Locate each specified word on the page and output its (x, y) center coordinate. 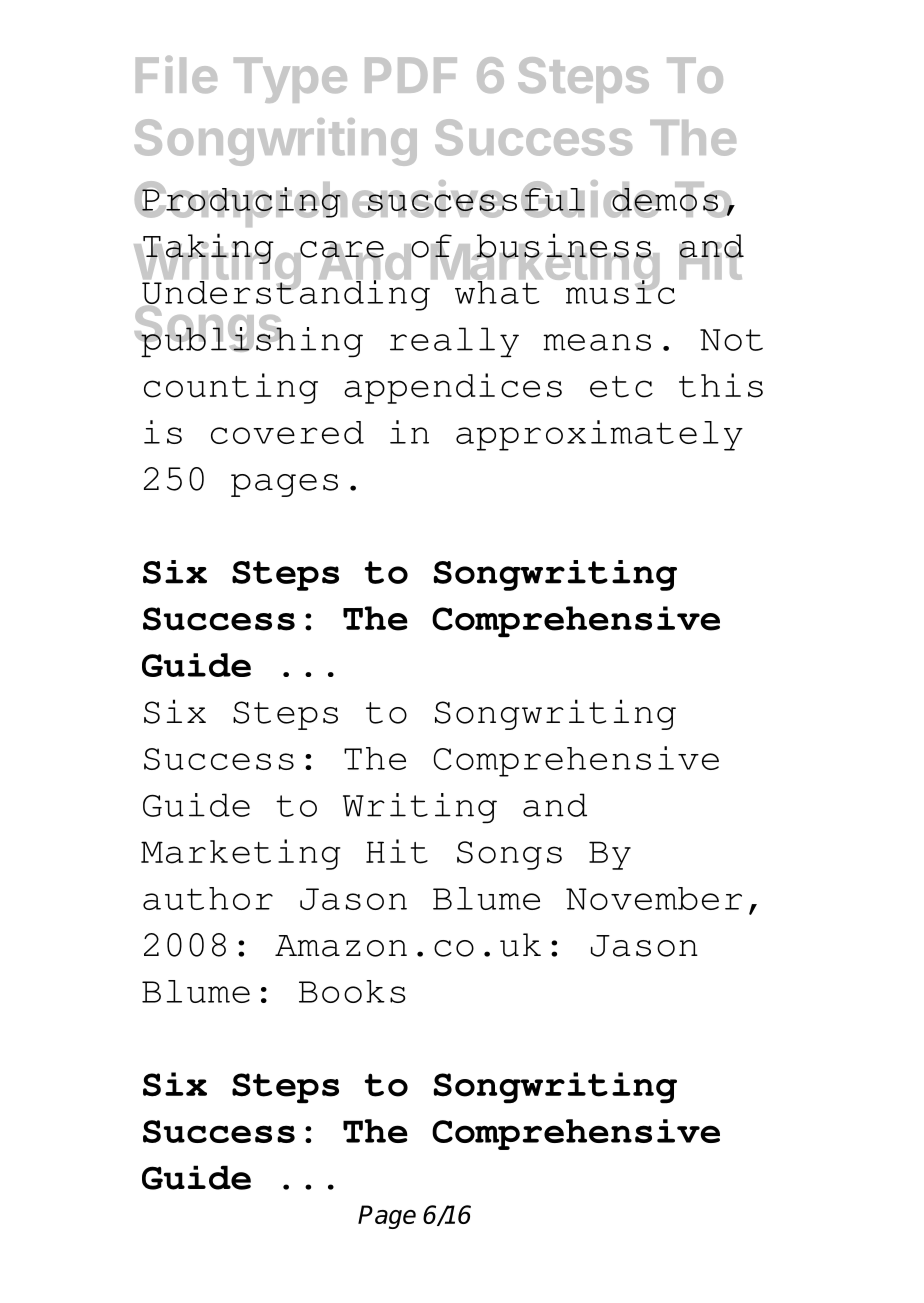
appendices (453, 388)
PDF (411, 75)
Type (290, 80)
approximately (599, 435)
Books (352, 991)
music (619, 291)
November (654, 898)
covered (287, 432)
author (208, 898)
